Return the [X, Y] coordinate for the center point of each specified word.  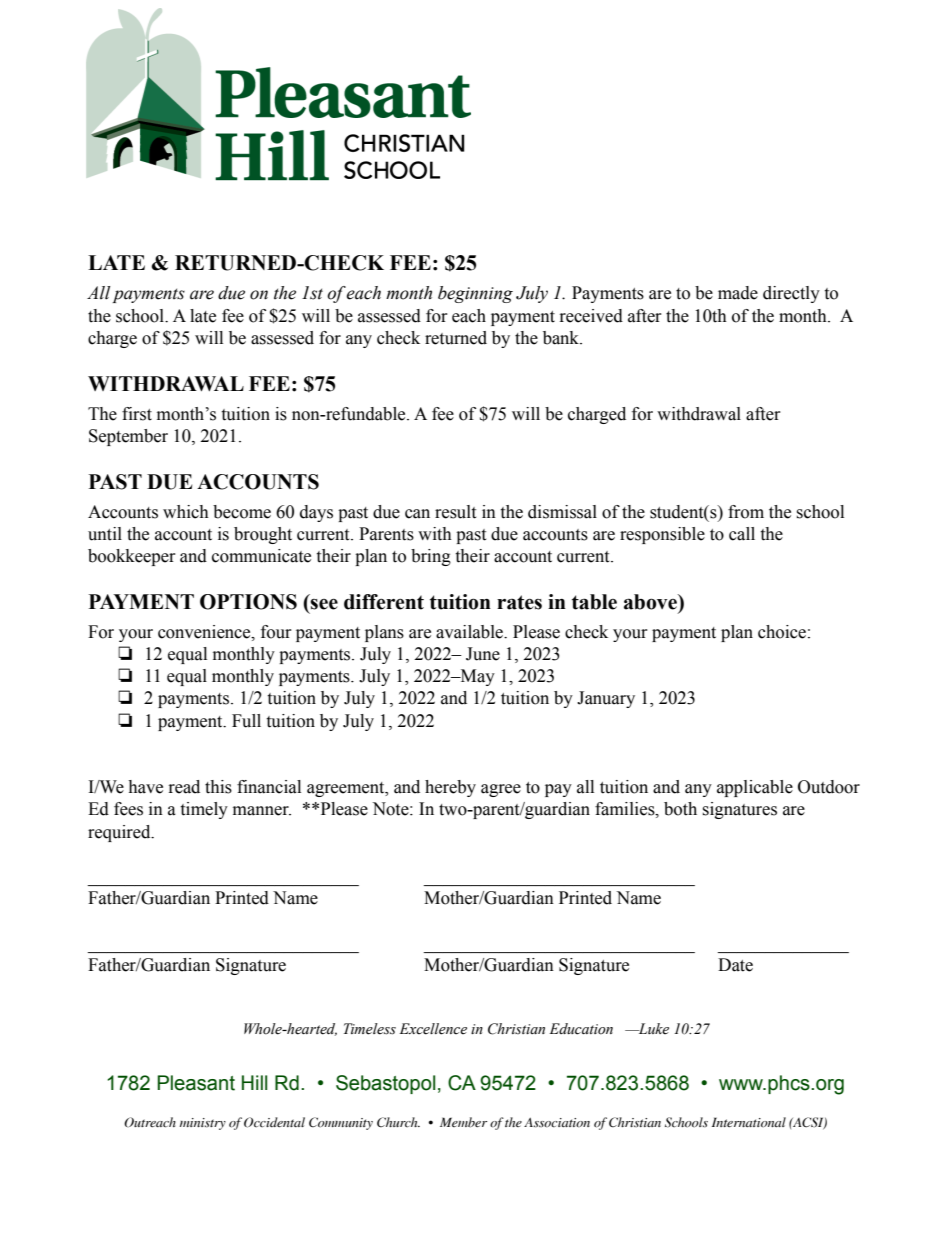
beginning [475, 294]
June [483, 654]
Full [246, 721]
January [606, 699]
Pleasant [196, 1083]
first [137, 414]
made [738, 293]
